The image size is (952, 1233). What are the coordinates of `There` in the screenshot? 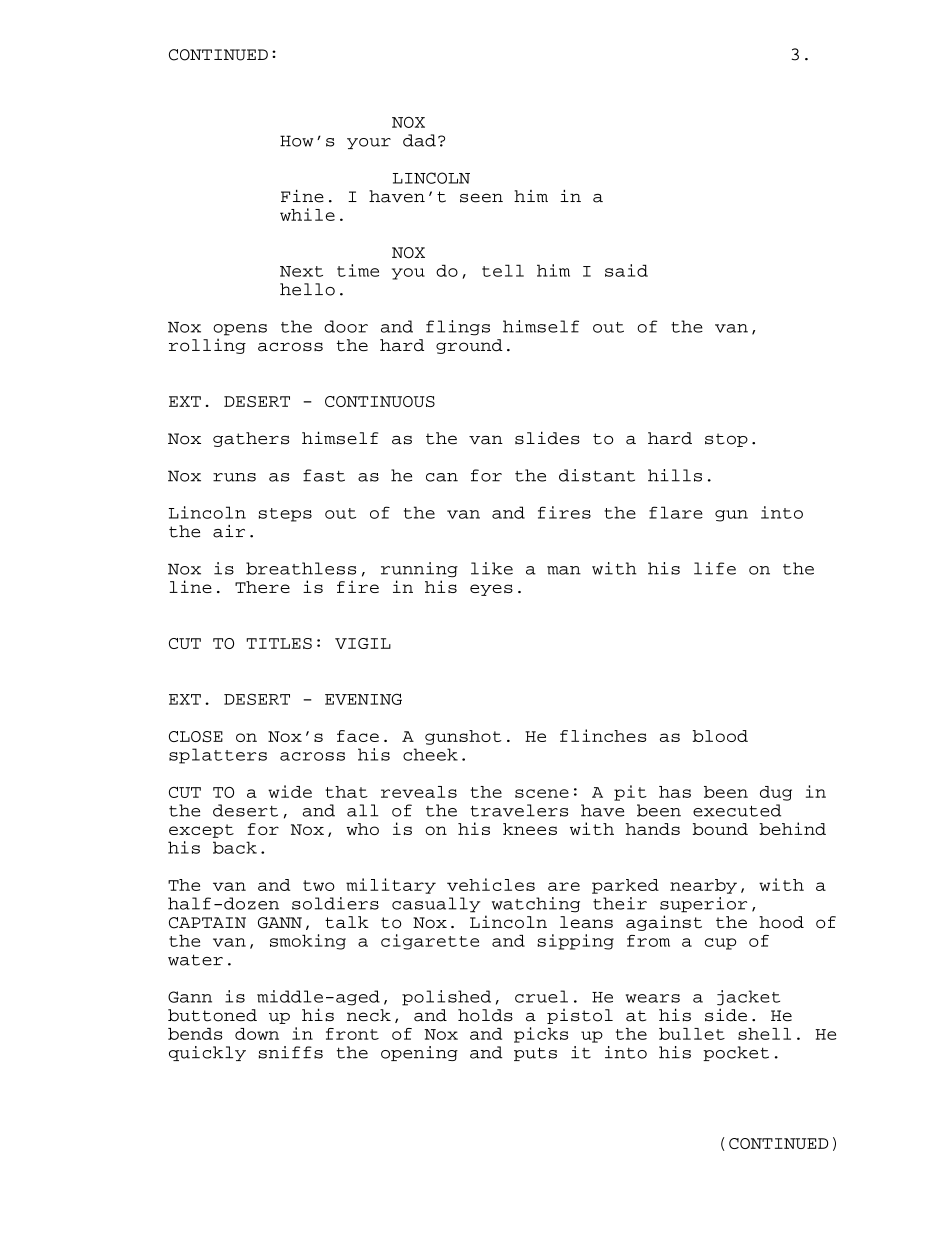 It's located at (262, 587).
